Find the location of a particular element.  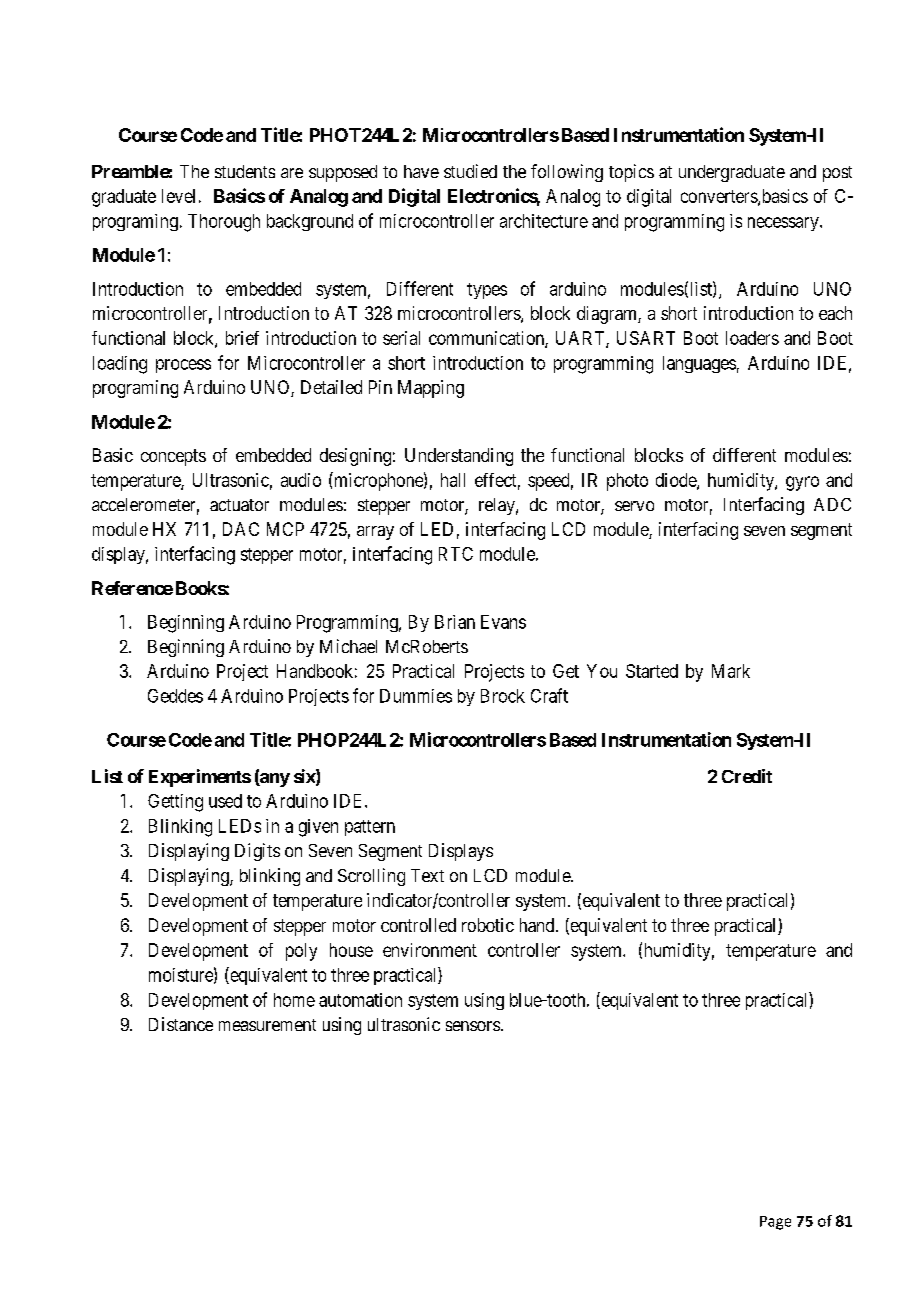

necessary is located at coordinates (784, 224).
